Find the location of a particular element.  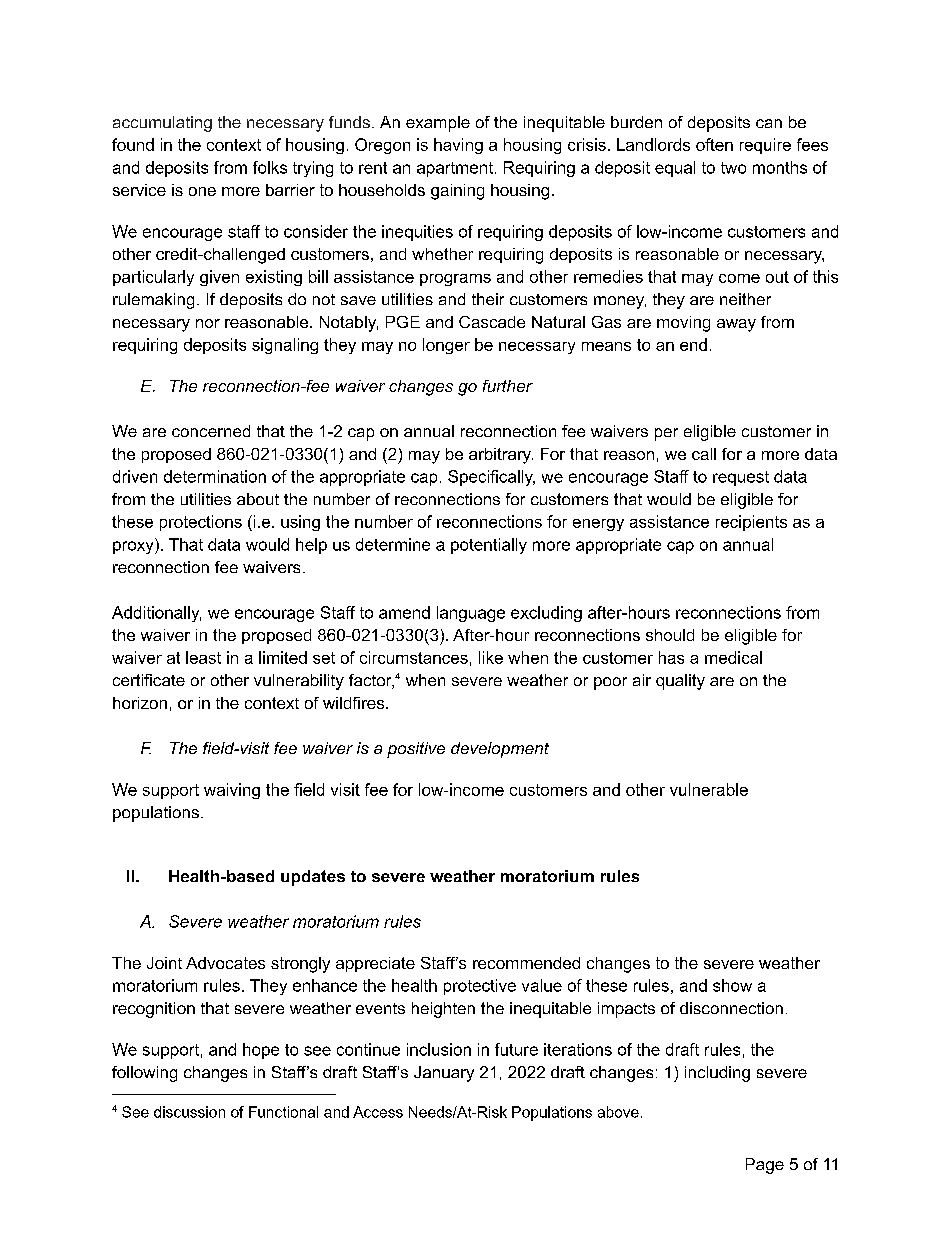

discussion is located at coordinates (189, 1112).
